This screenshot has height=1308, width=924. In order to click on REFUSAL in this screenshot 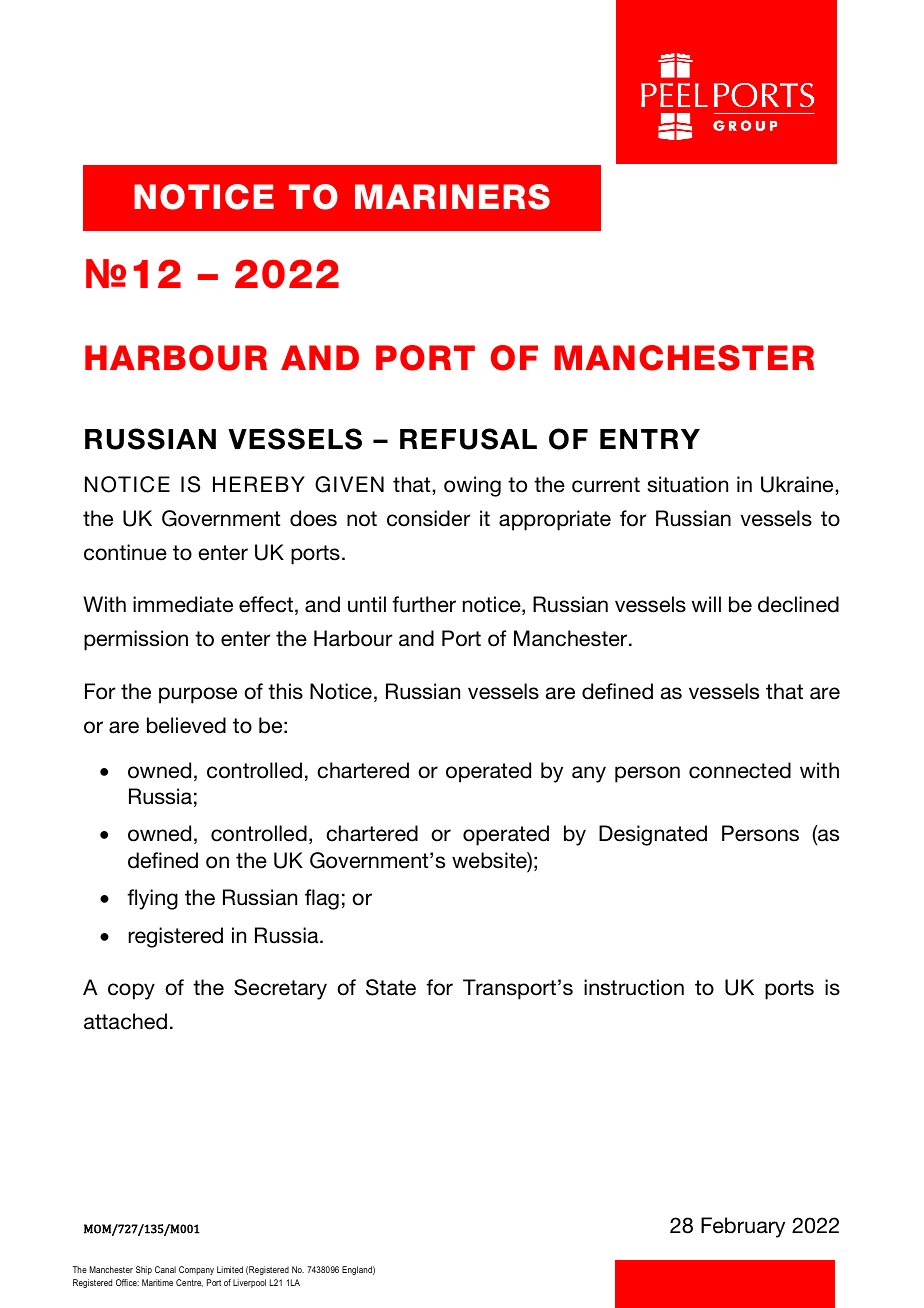, I will do `click(468, 439)`.
